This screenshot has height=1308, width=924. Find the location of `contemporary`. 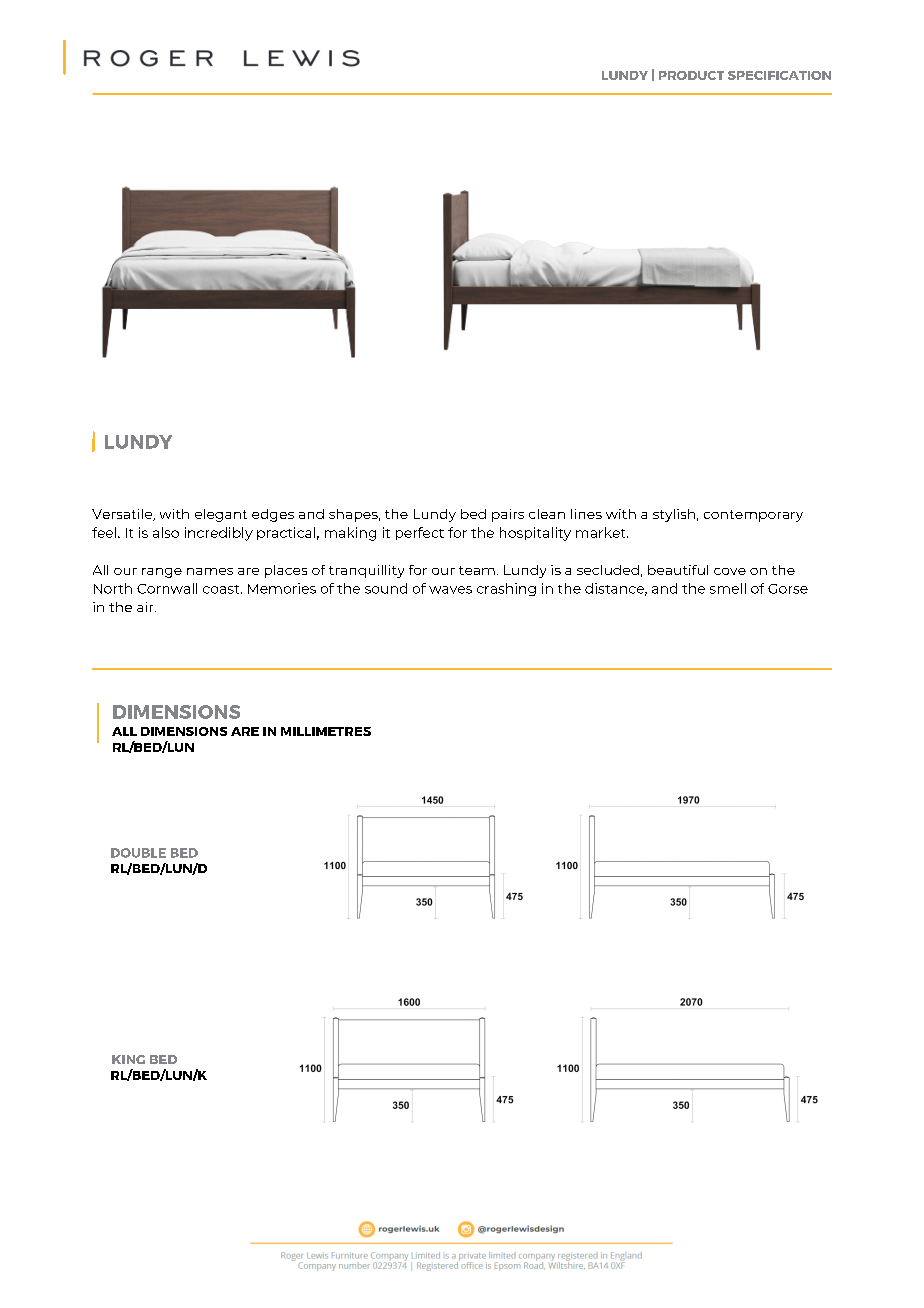

contemporary is located at coordinates (753, 516).
